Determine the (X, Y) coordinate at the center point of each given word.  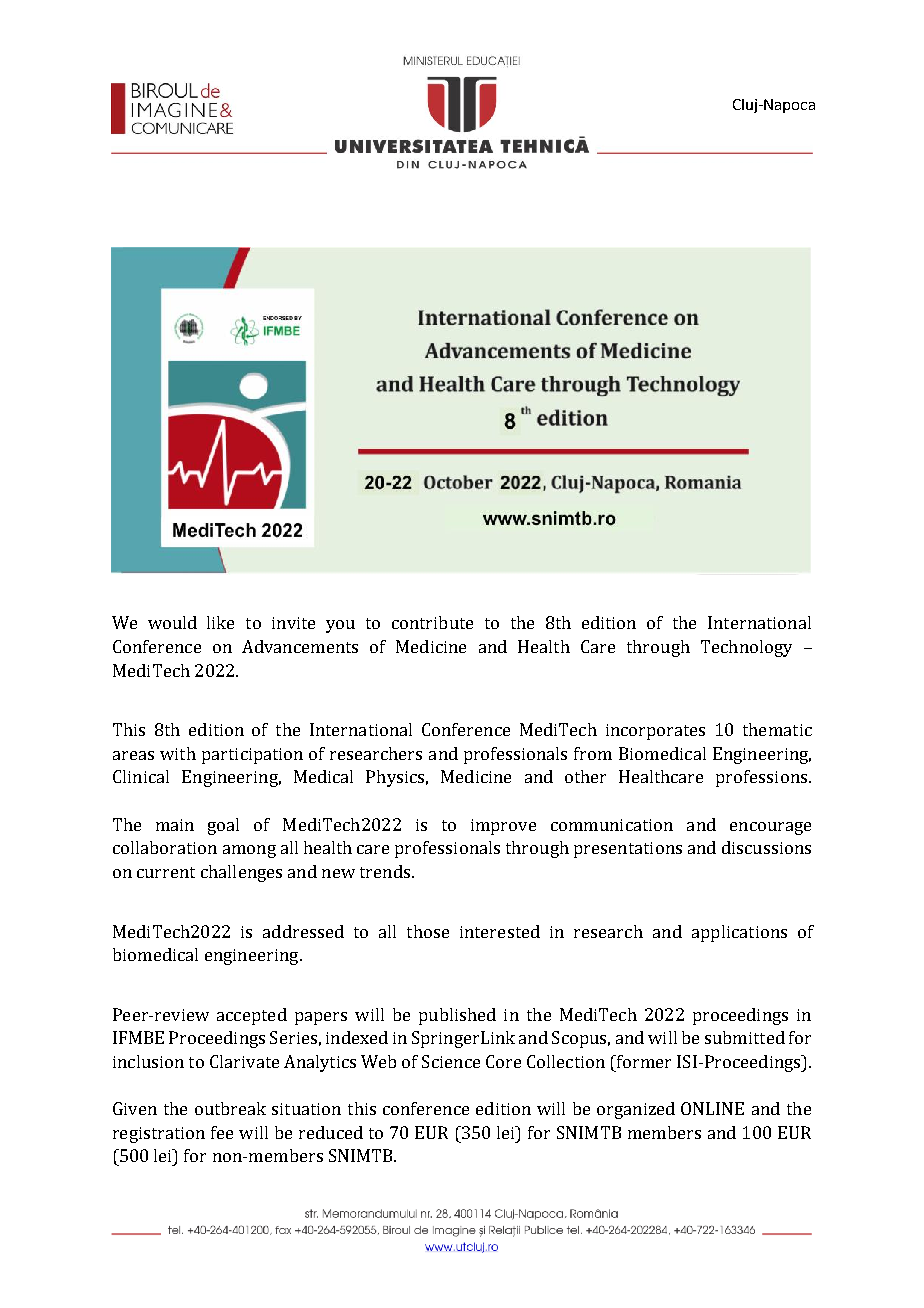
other (585, 776)
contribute (432, 622)
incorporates (655, 732)
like (220, 622)
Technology (746, 648)
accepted (252, 1016)
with (178, 753)
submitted (745, 1037)
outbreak (230, 1108)
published (457, 1016)
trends (386, 871)
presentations (628, 850)
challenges (241, 873)
